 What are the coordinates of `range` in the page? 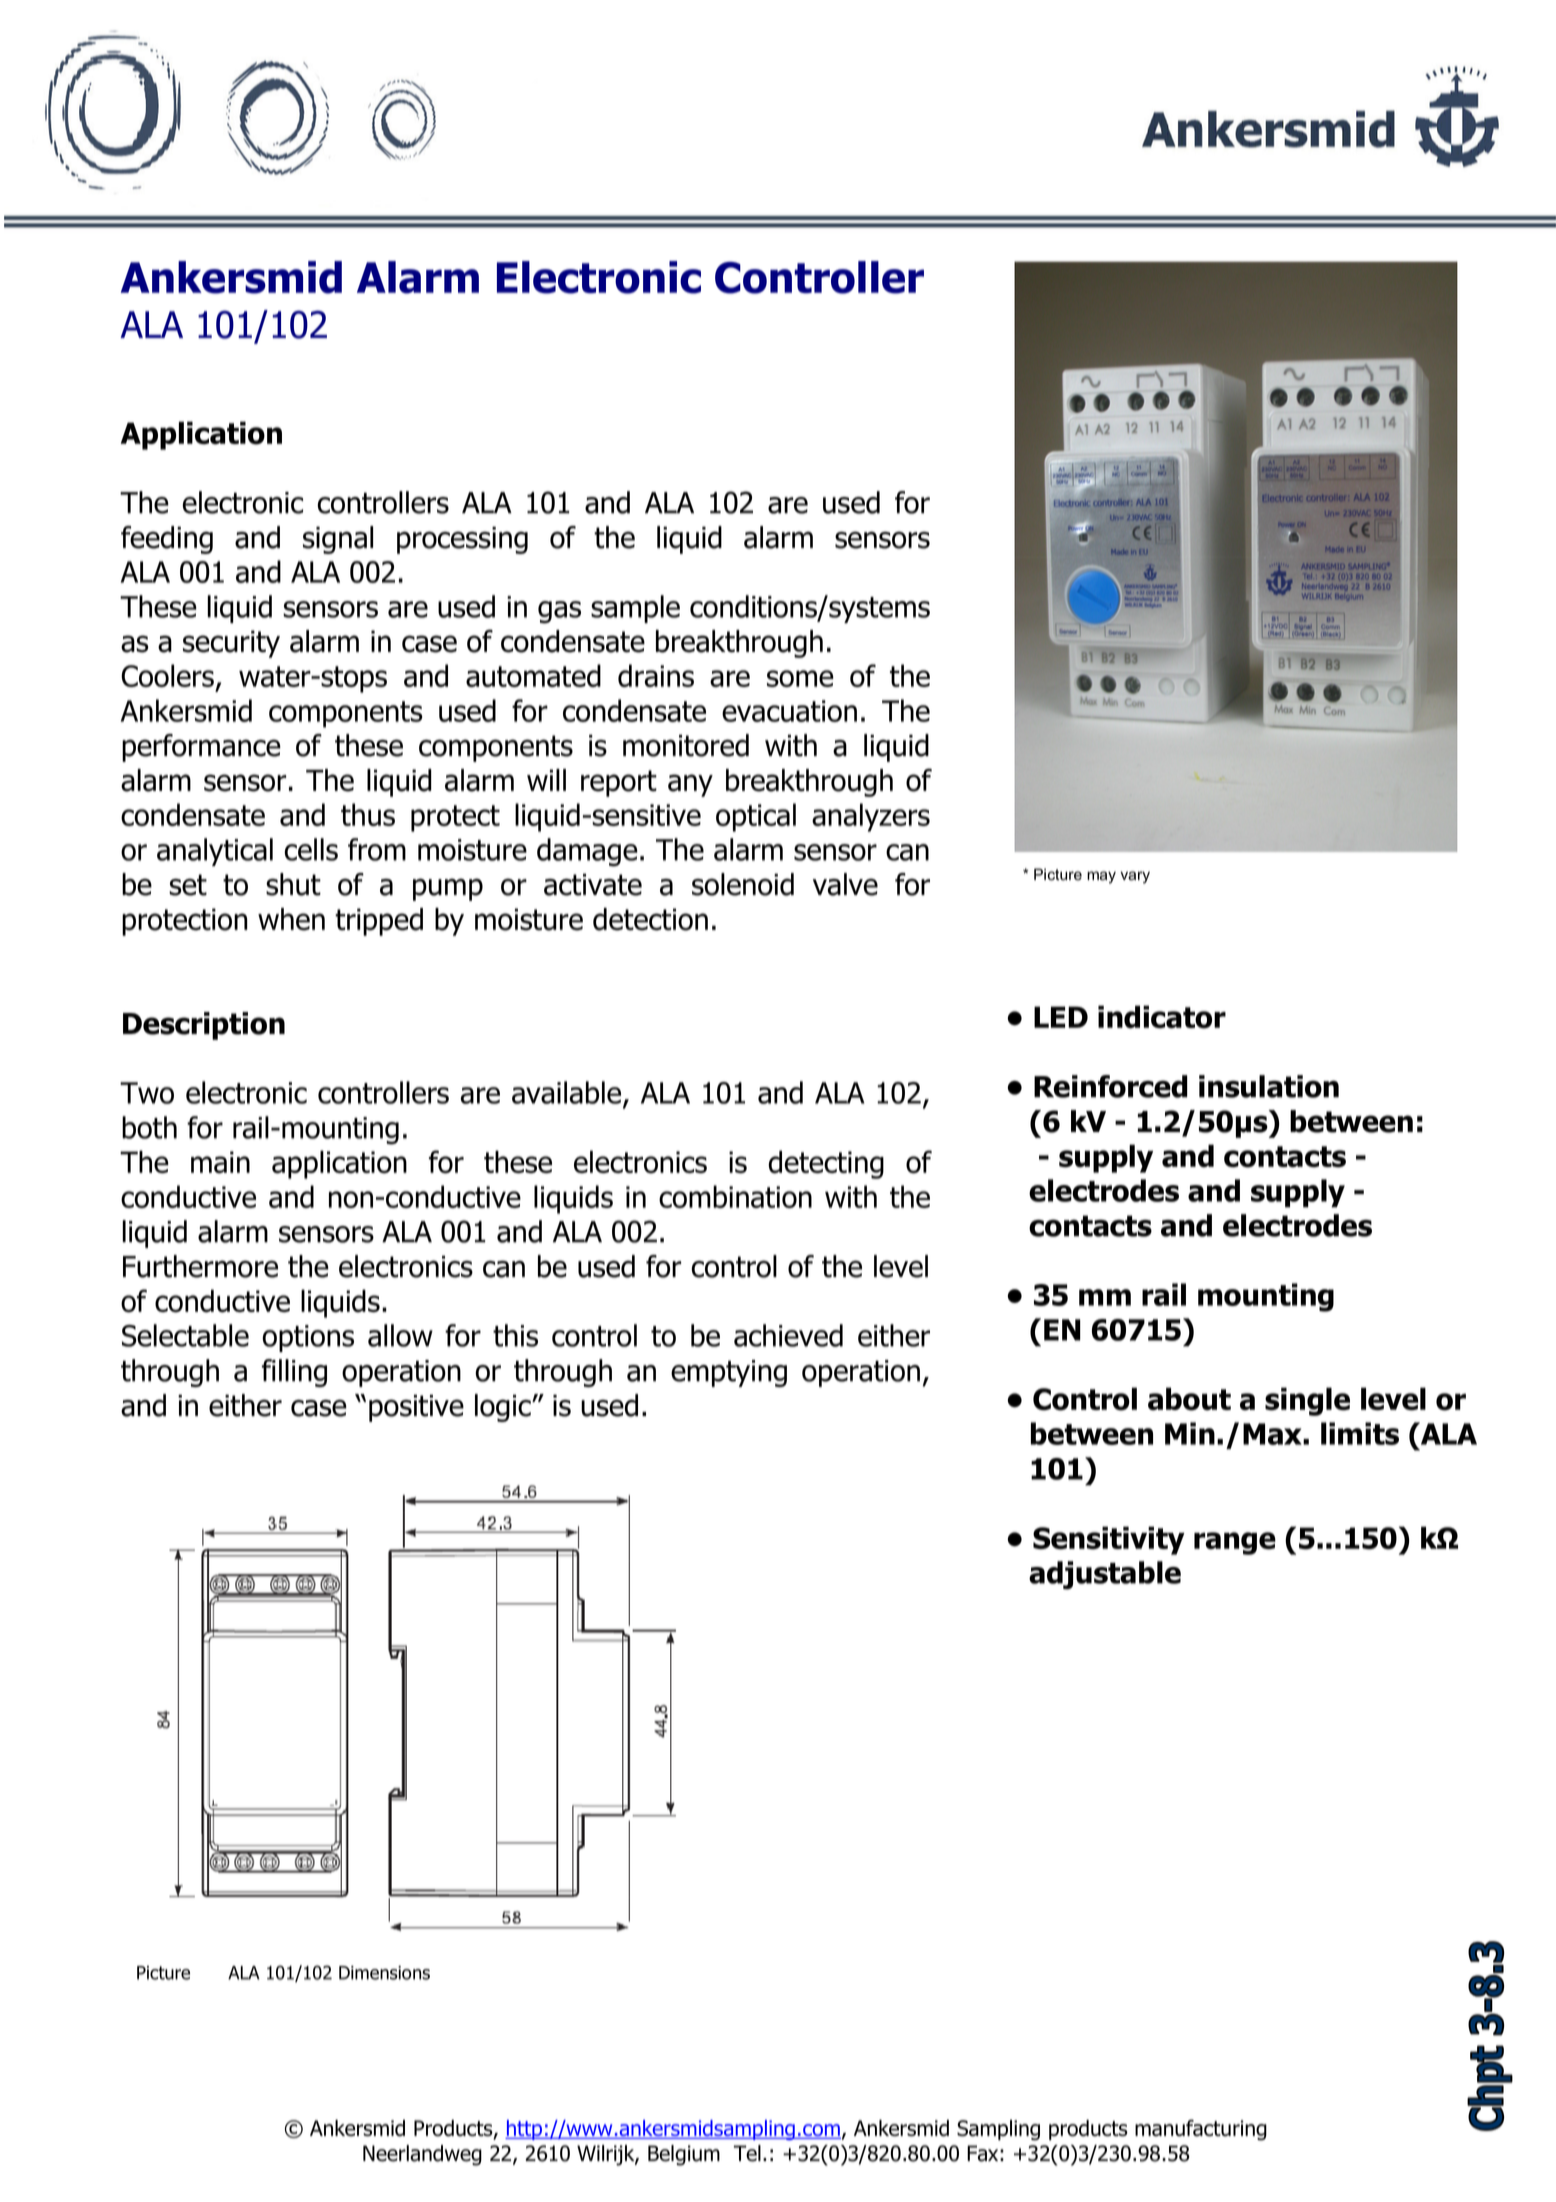 It's located at (1235, 1543).
